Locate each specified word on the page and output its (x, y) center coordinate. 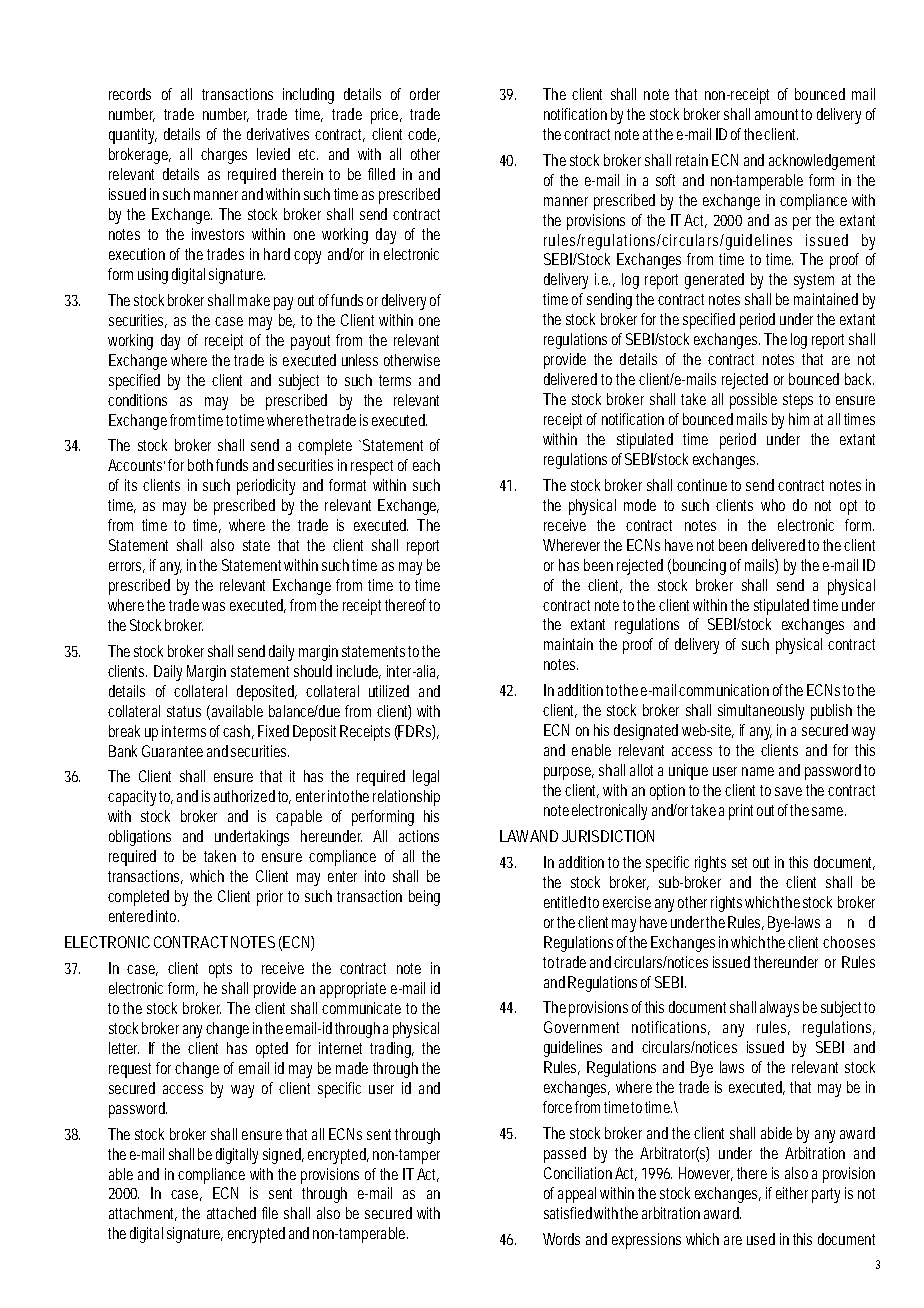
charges (224, 156)
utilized (389, 691)
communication (724, 690)
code (424, 135)
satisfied (568, 1213)
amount (778, 114)
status (184, 711)
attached (231, 1213)
